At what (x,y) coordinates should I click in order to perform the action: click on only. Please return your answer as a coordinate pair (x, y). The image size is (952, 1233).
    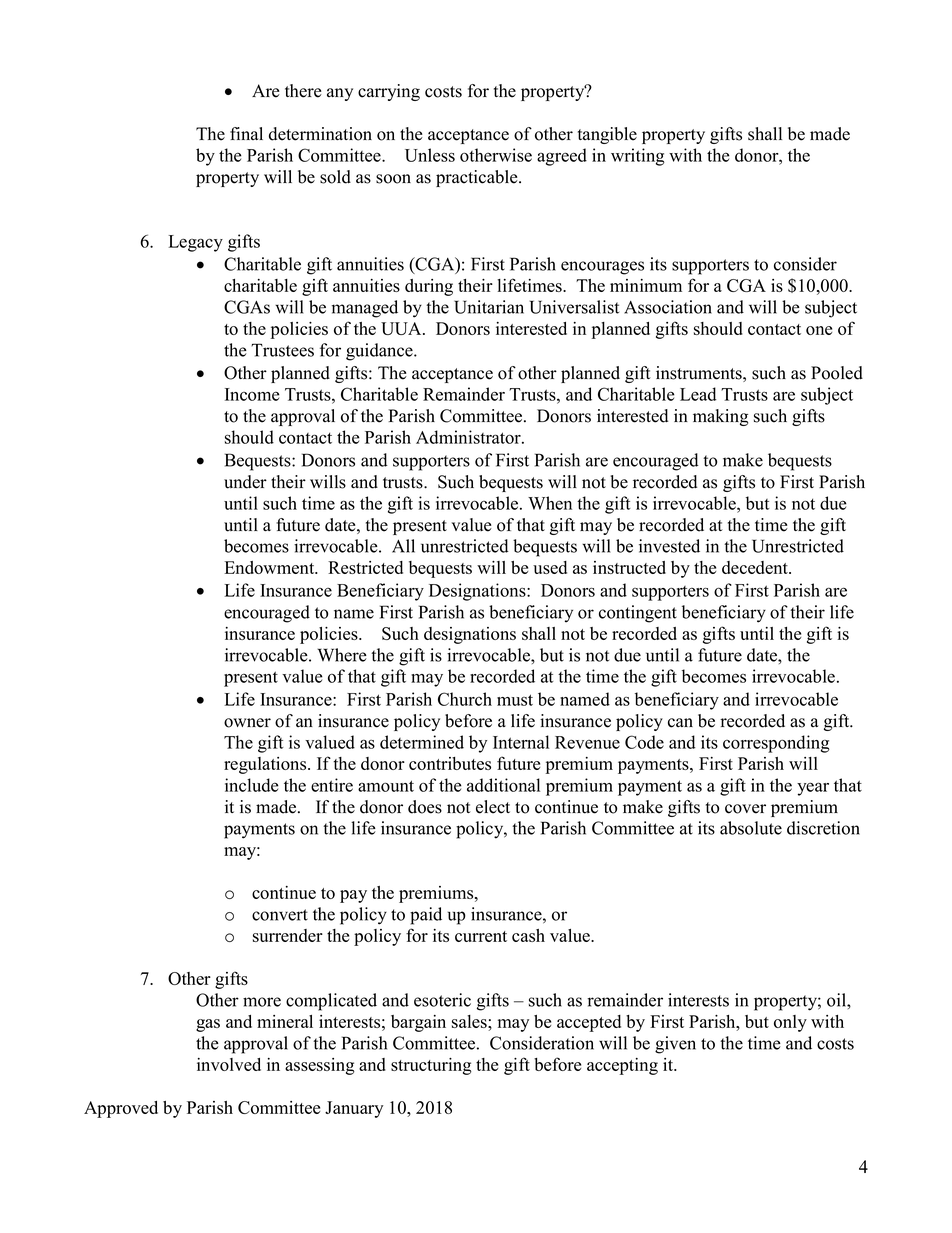
    Looking at the image, I should click on (790, 1023).
